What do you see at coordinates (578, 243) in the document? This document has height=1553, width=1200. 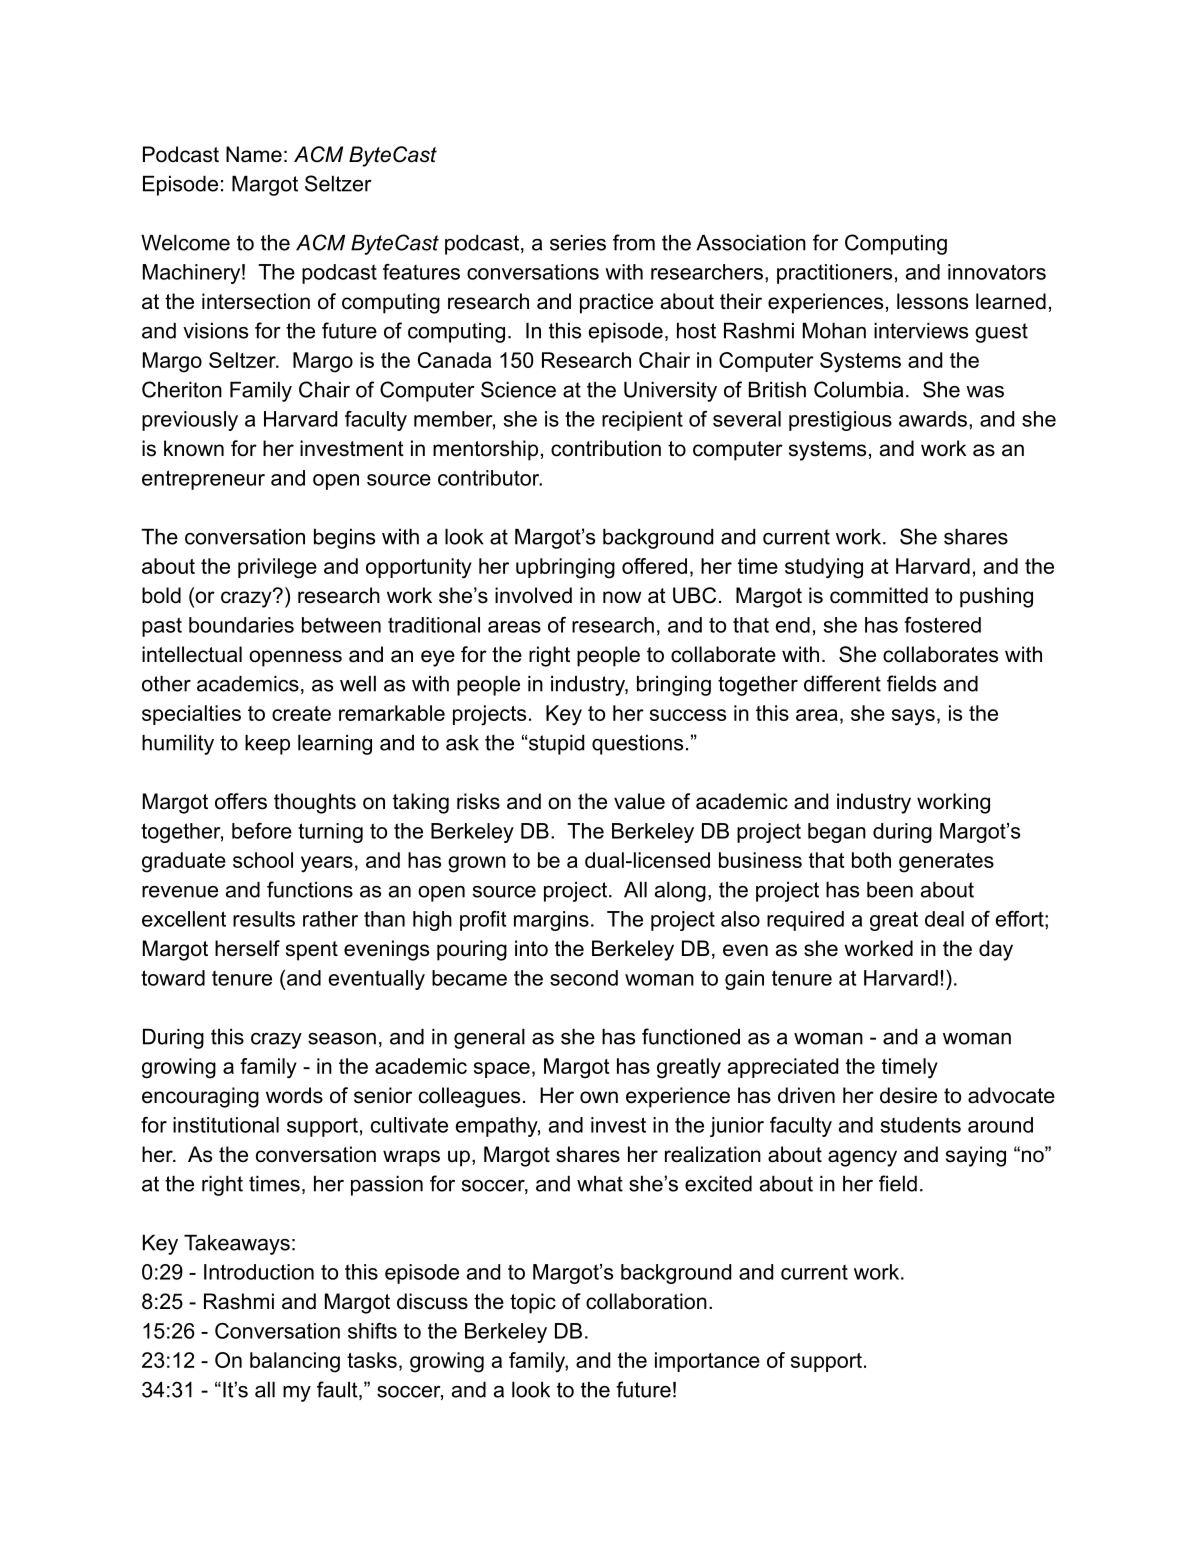 I see `series` at bounding box center [578, 243].
